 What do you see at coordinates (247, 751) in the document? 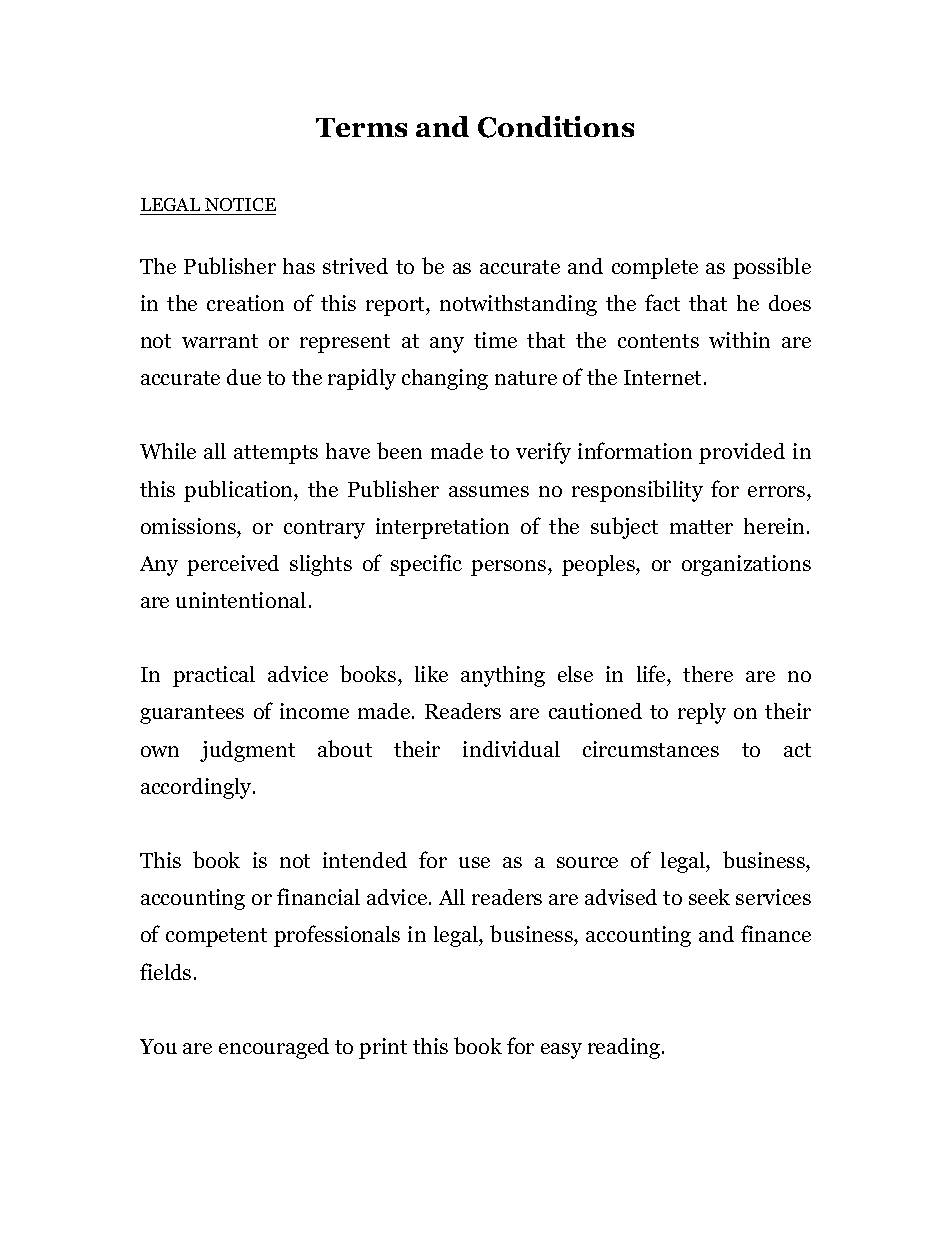
I see `judgment` at bounding box center [247, 751].
